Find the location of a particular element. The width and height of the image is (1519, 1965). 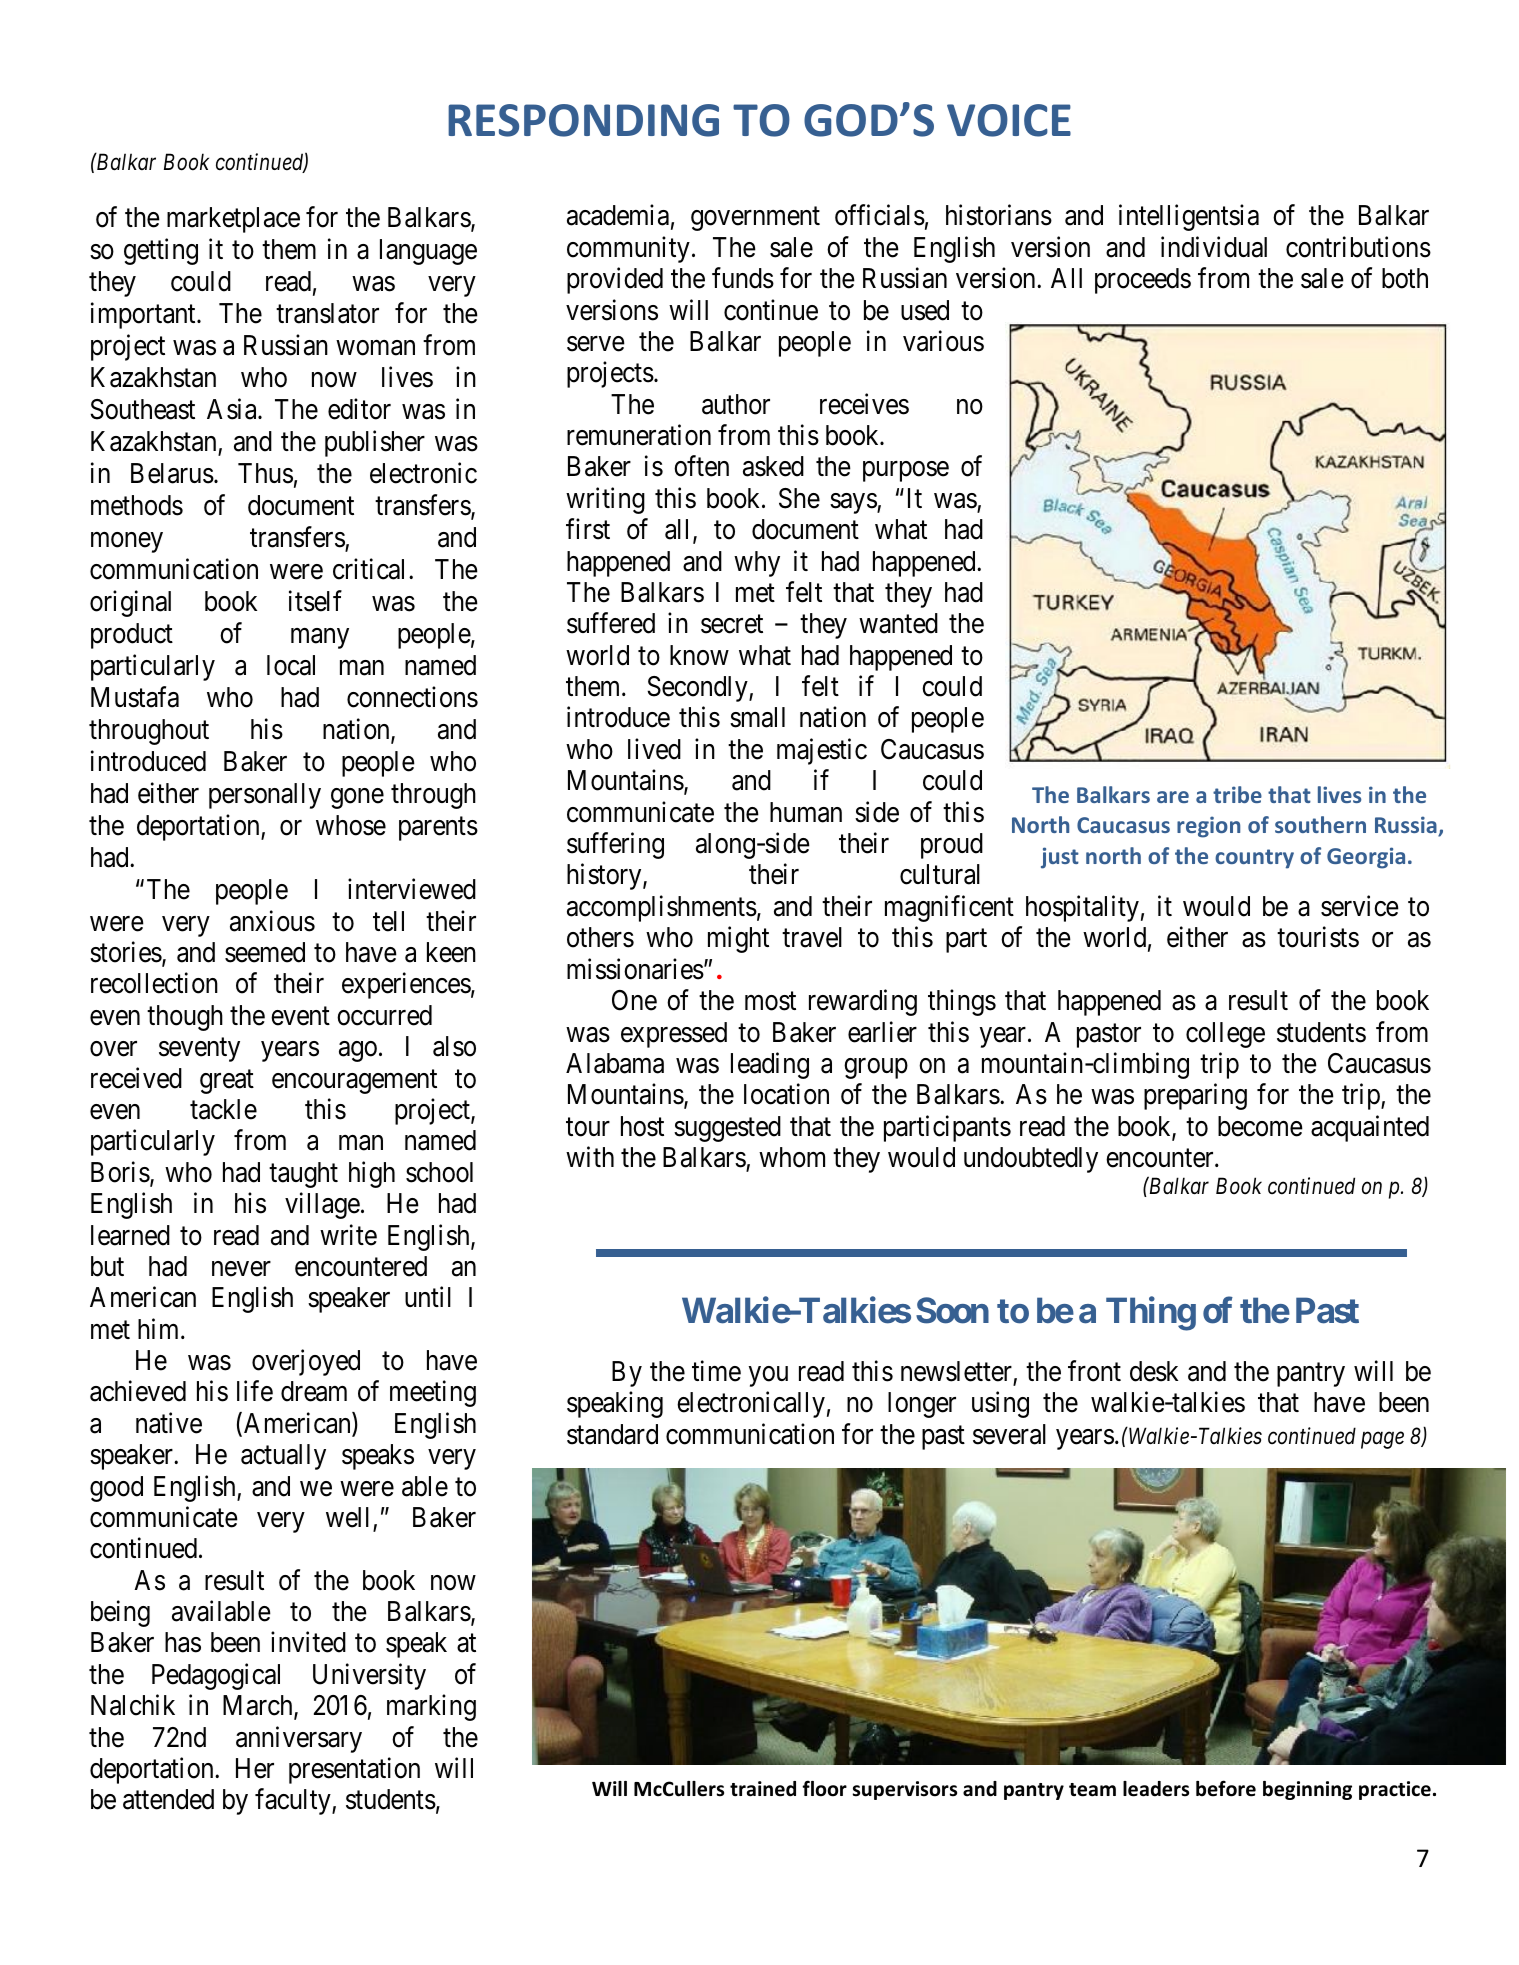

seemed is located at coordinates (265, 952).
